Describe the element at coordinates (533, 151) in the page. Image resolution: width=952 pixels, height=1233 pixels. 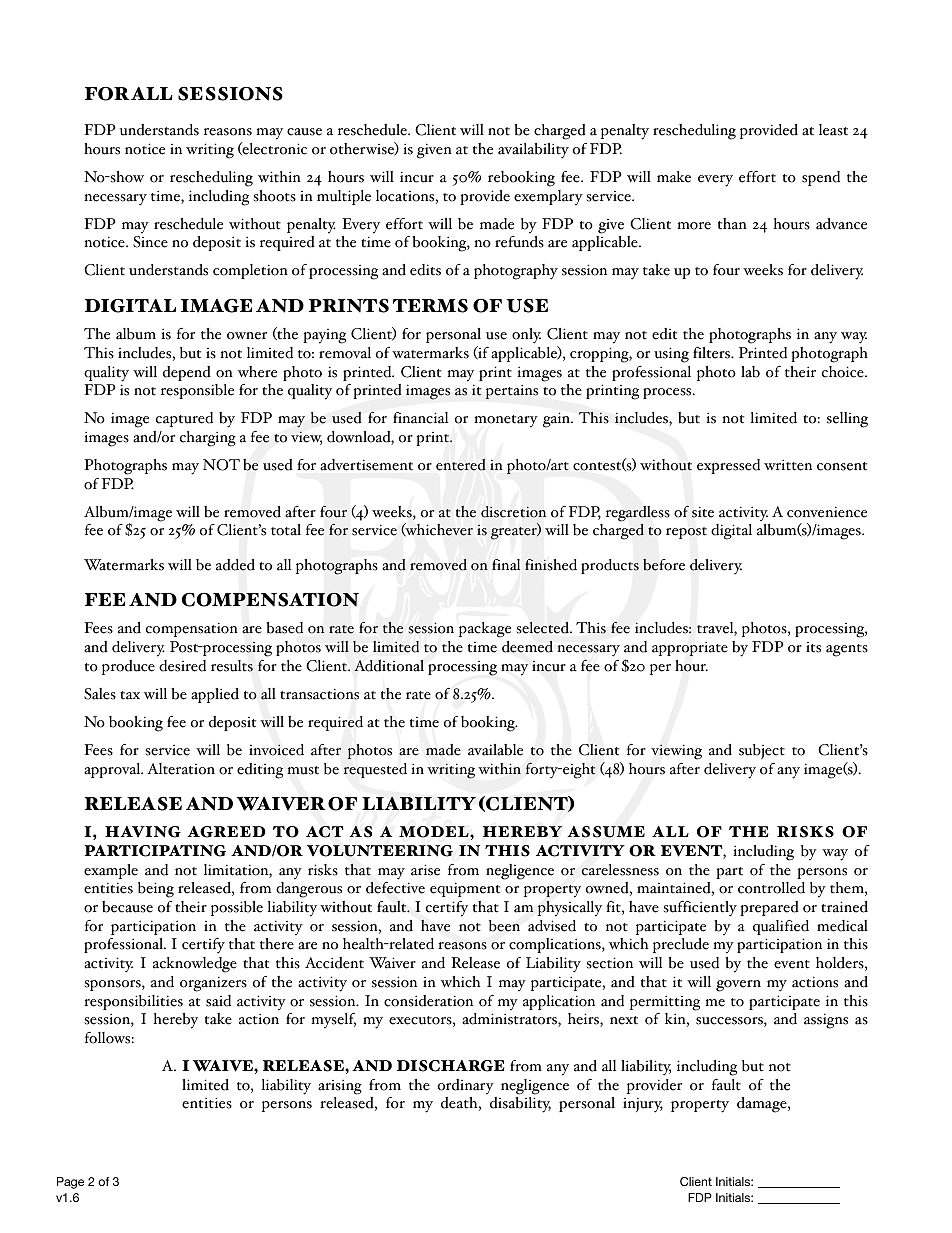
I see `availability` at that location.
